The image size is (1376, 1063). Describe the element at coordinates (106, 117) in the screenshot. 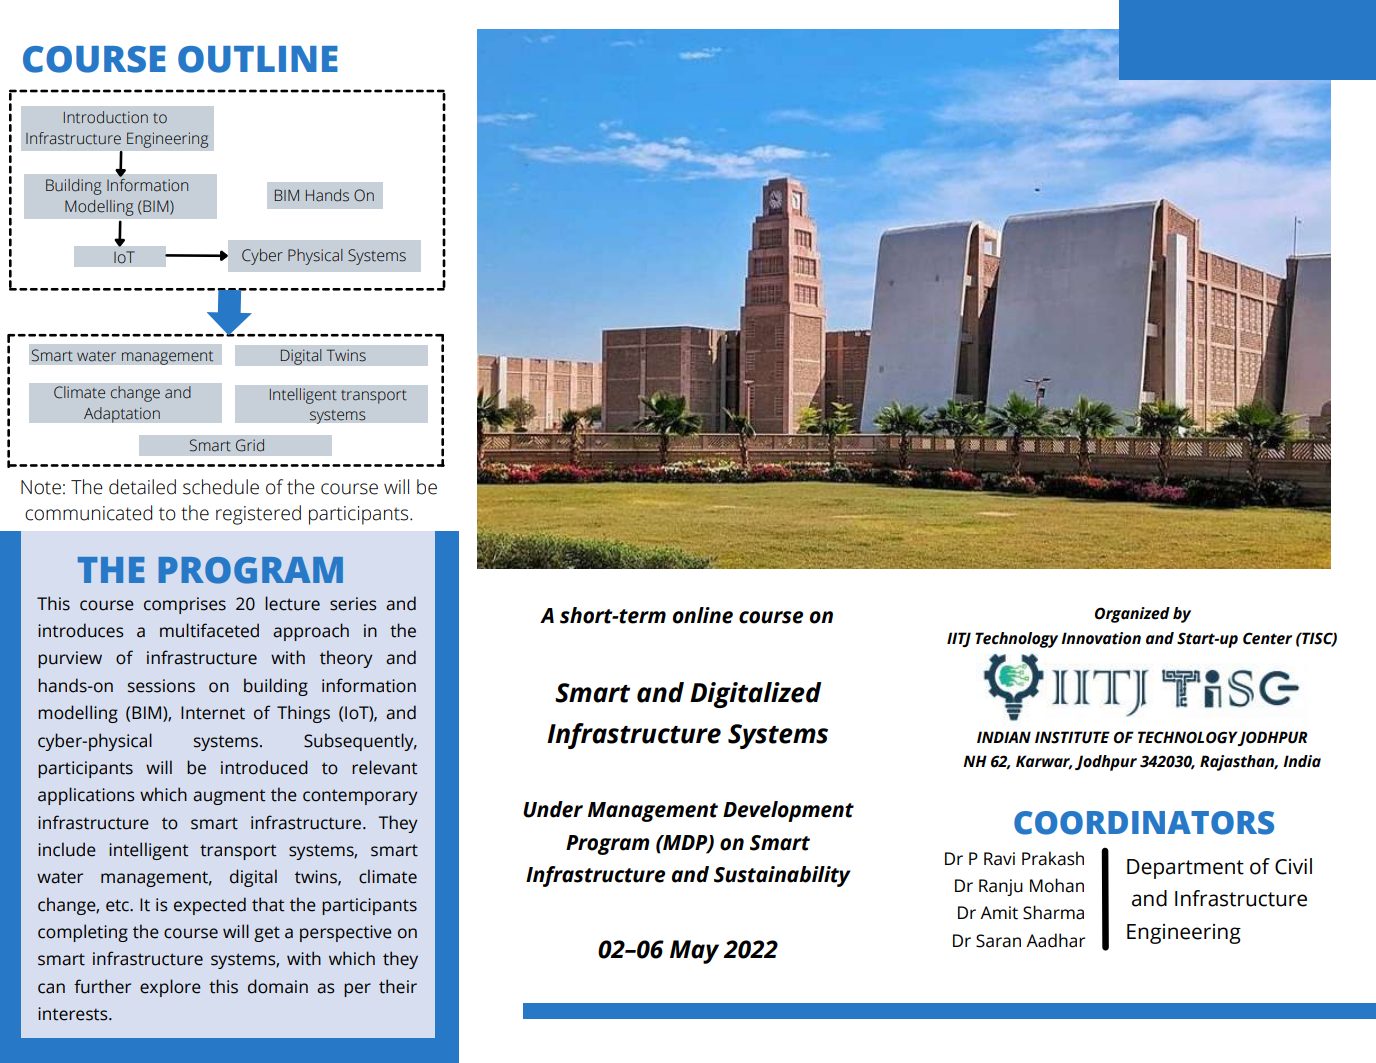

I see `Introduction` at that location.
